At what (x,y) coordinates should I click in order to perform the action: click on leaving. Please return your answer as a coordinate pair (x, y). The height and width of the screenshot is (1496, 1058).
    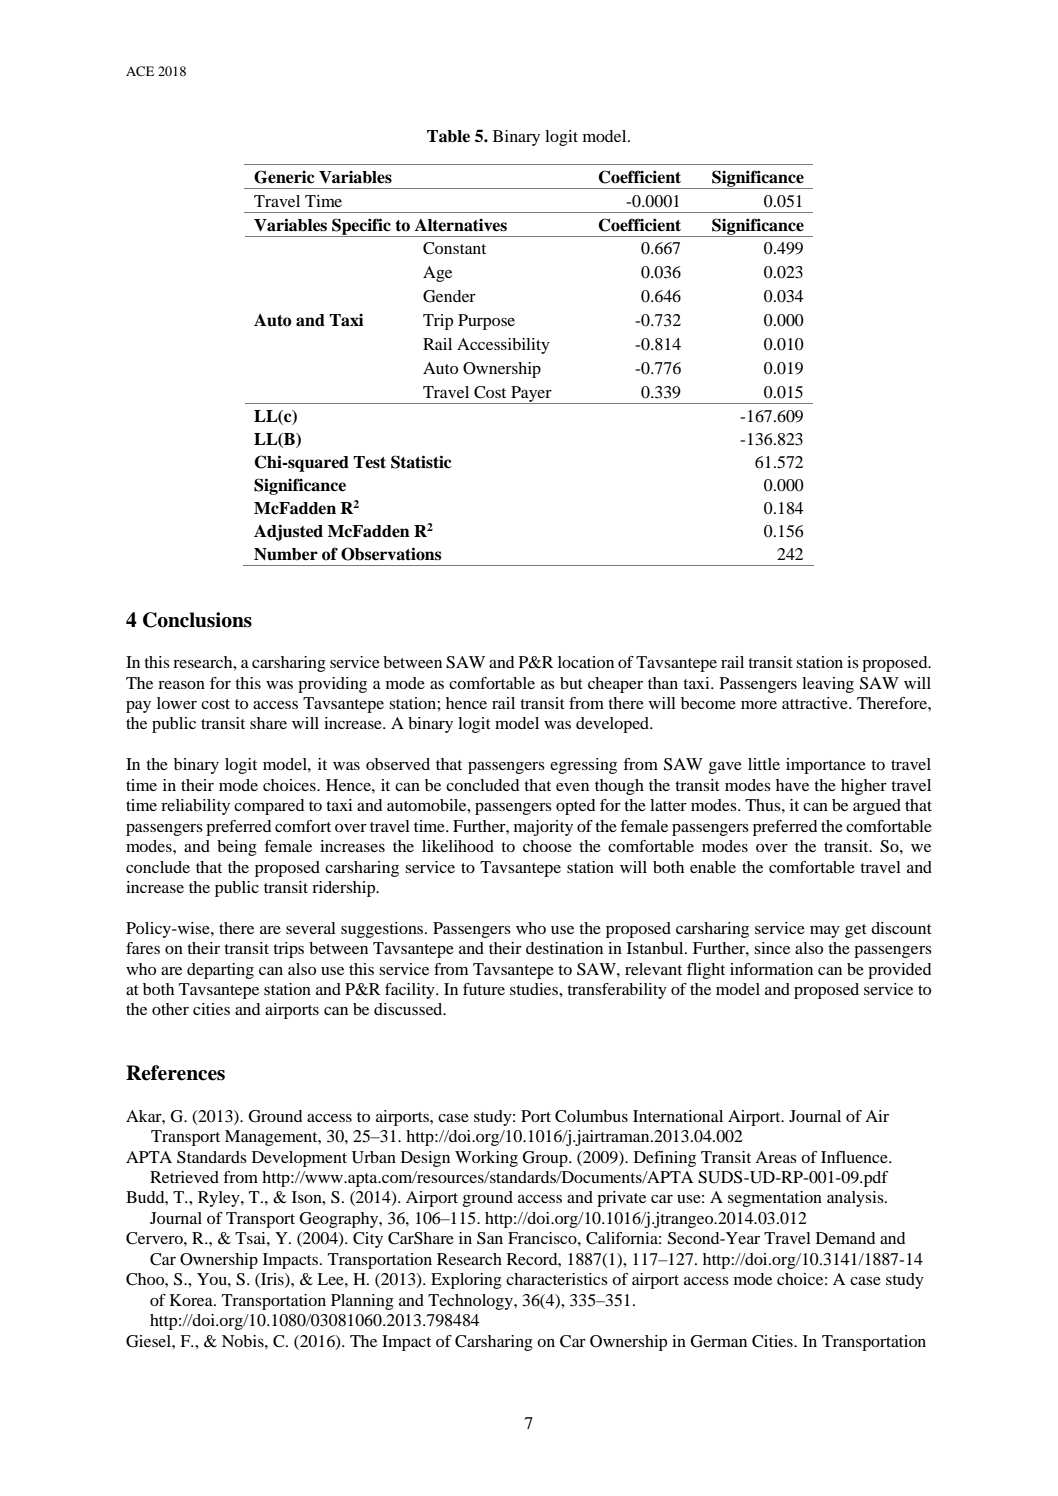
    Looking at the image, I should click on (828, 685).
